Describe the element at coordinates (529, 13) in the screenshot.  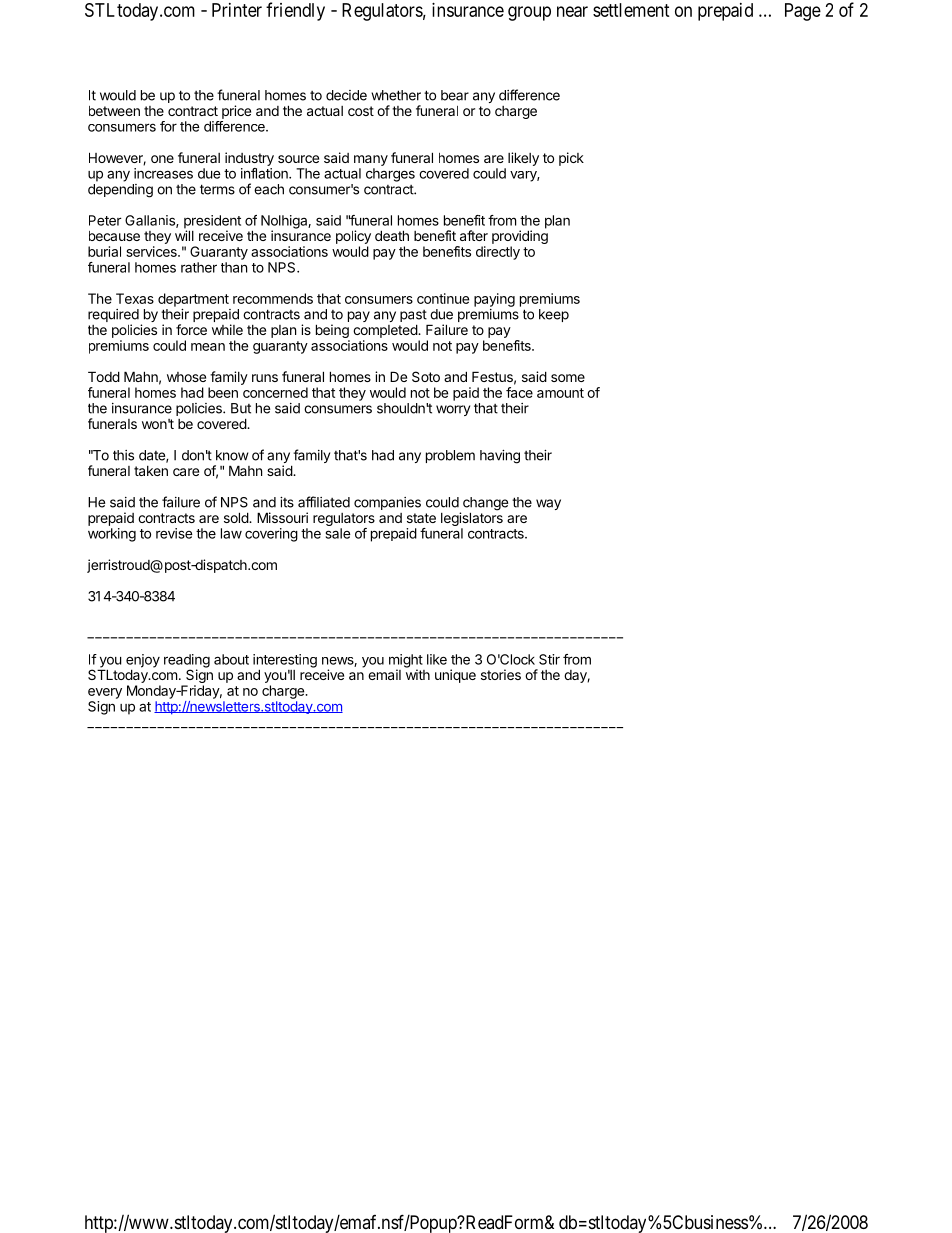
I see `group` at that location.
